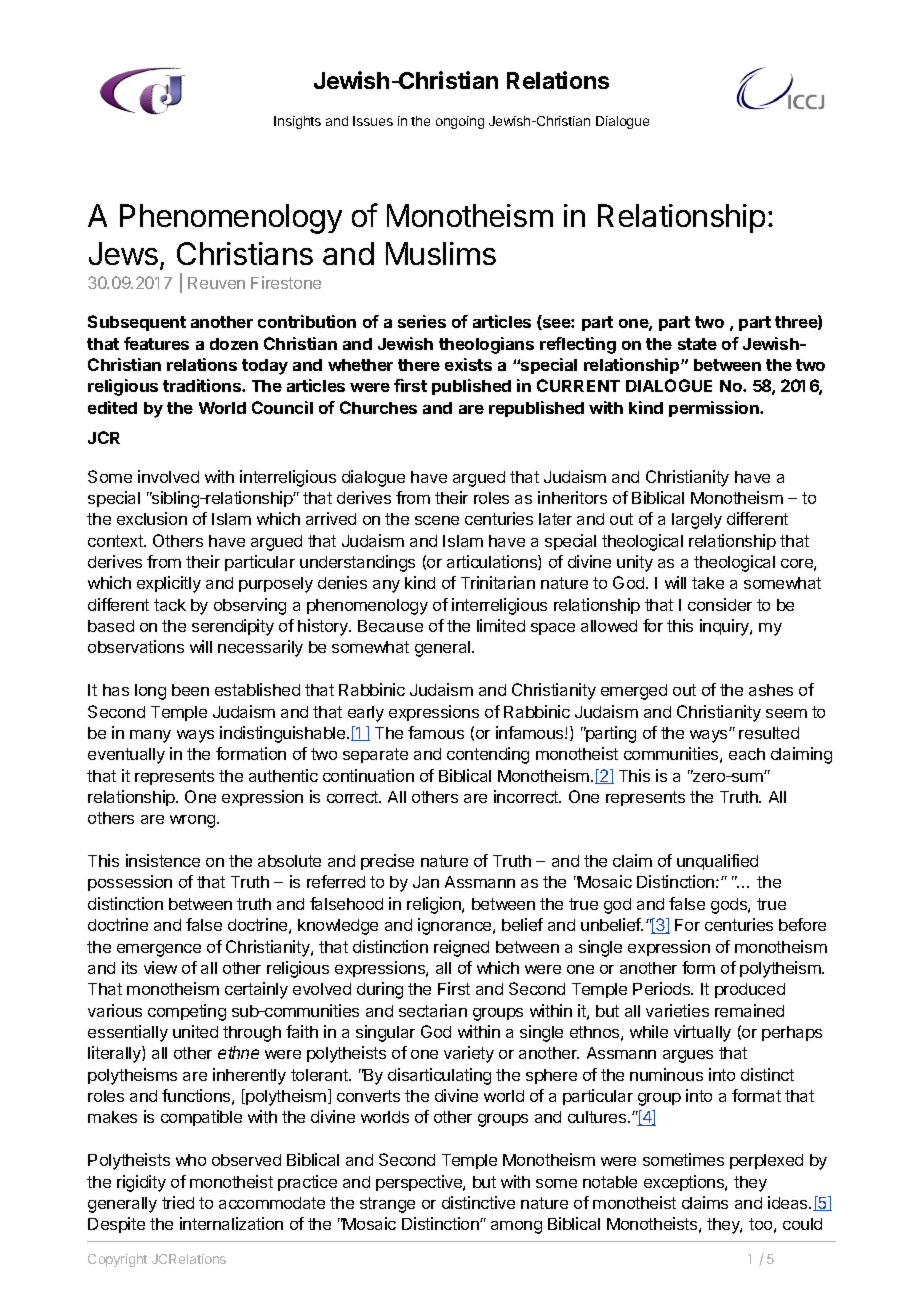  Describe the element at coordinates (168, 476) in the screenshot. I see `involved` at that location.
